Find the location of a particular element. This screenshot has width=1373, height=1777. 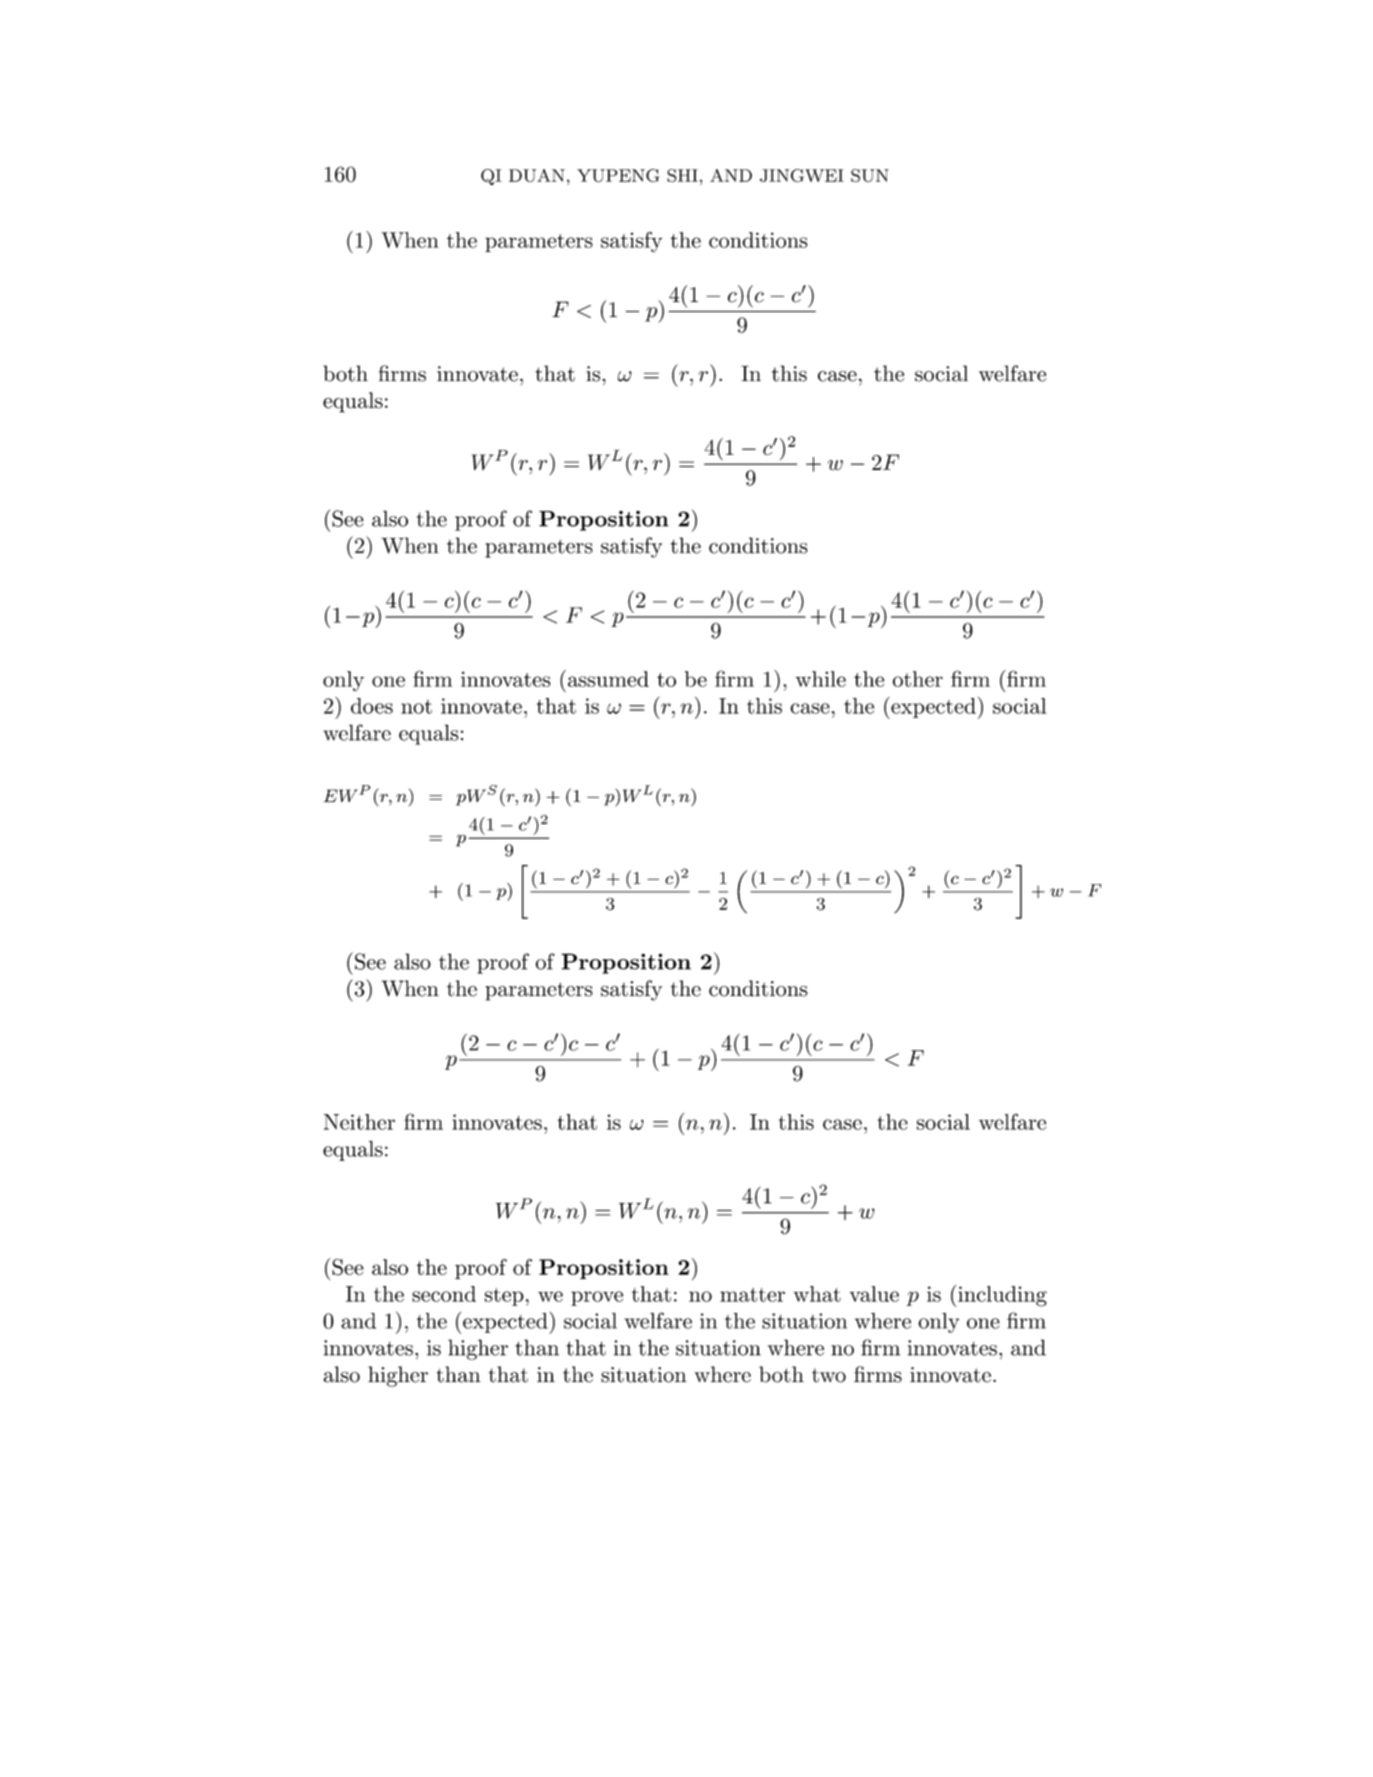

value is located at coordinates (874, 1294).
